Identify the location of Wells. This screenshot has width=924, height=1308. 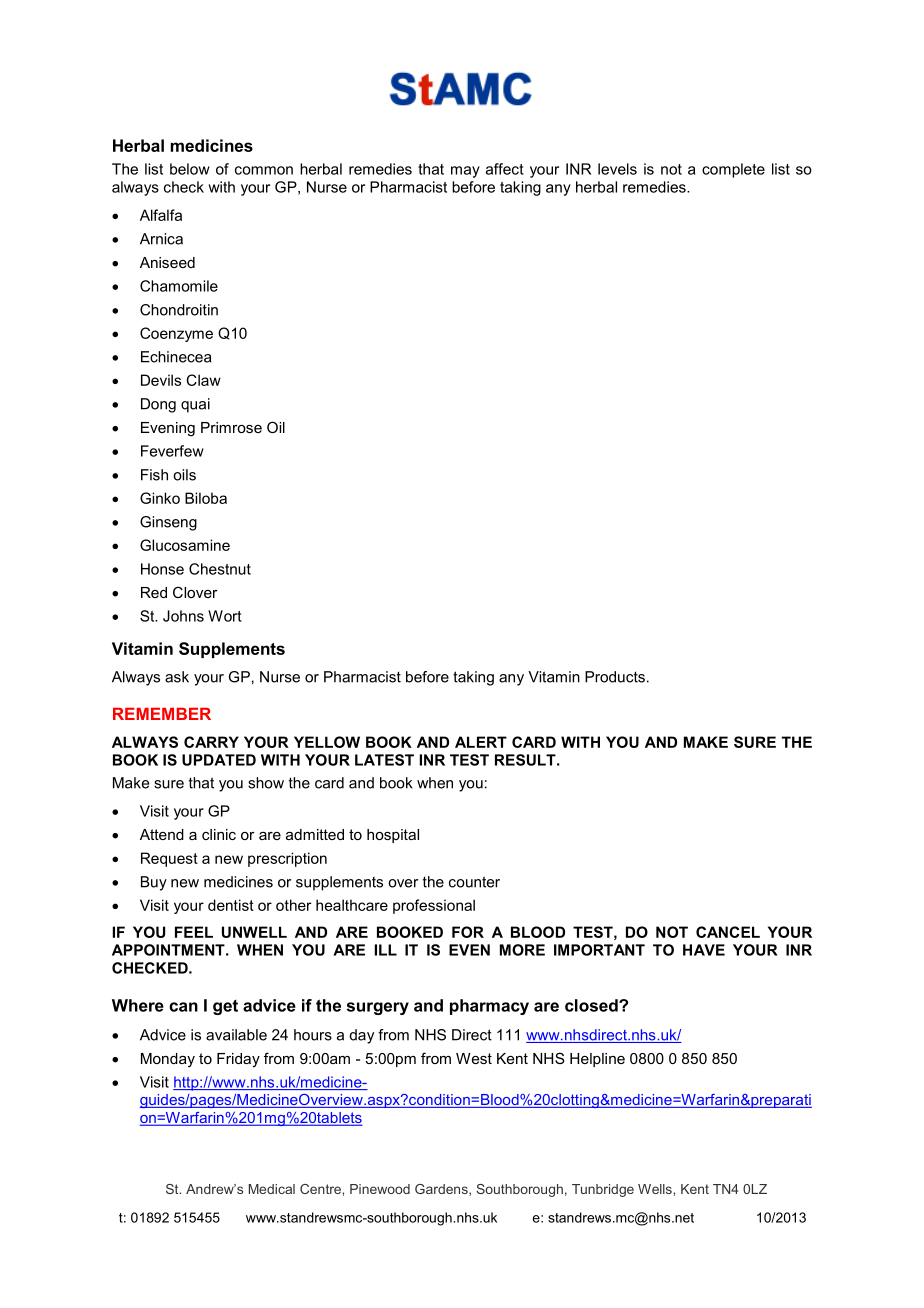
(656, 1189).
